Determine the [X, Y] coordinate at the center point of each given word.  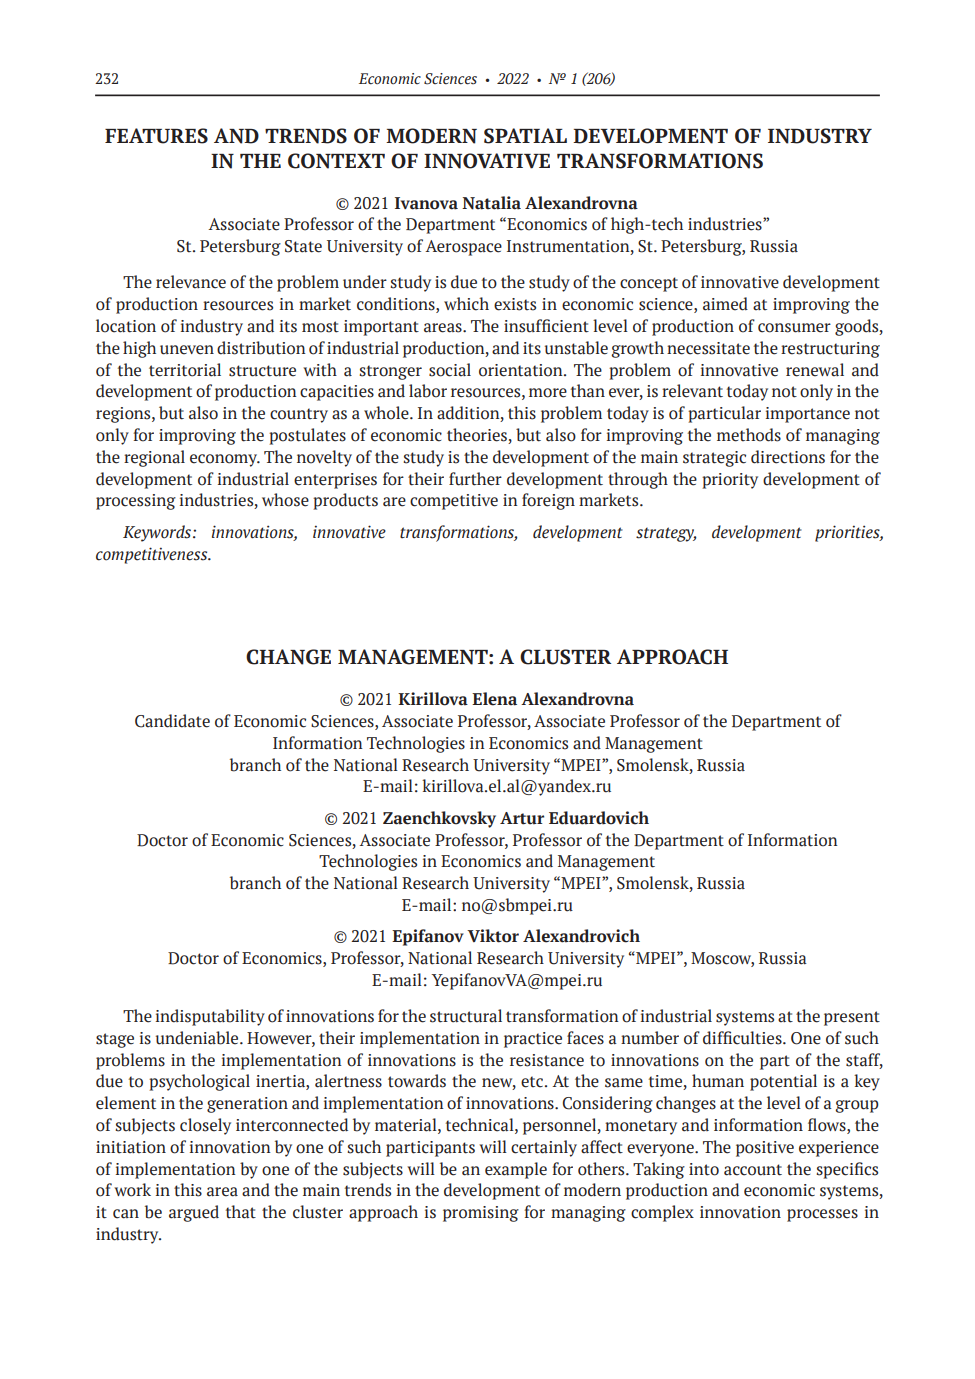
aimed [725, 304]
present [852, 1018]
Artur [522, 818]
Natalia [491, 203]
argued [194, 1213]
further [475, 479]
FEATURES [156, 136]
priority [730, 481]
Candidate [172, 721]
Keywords [158, 533]
